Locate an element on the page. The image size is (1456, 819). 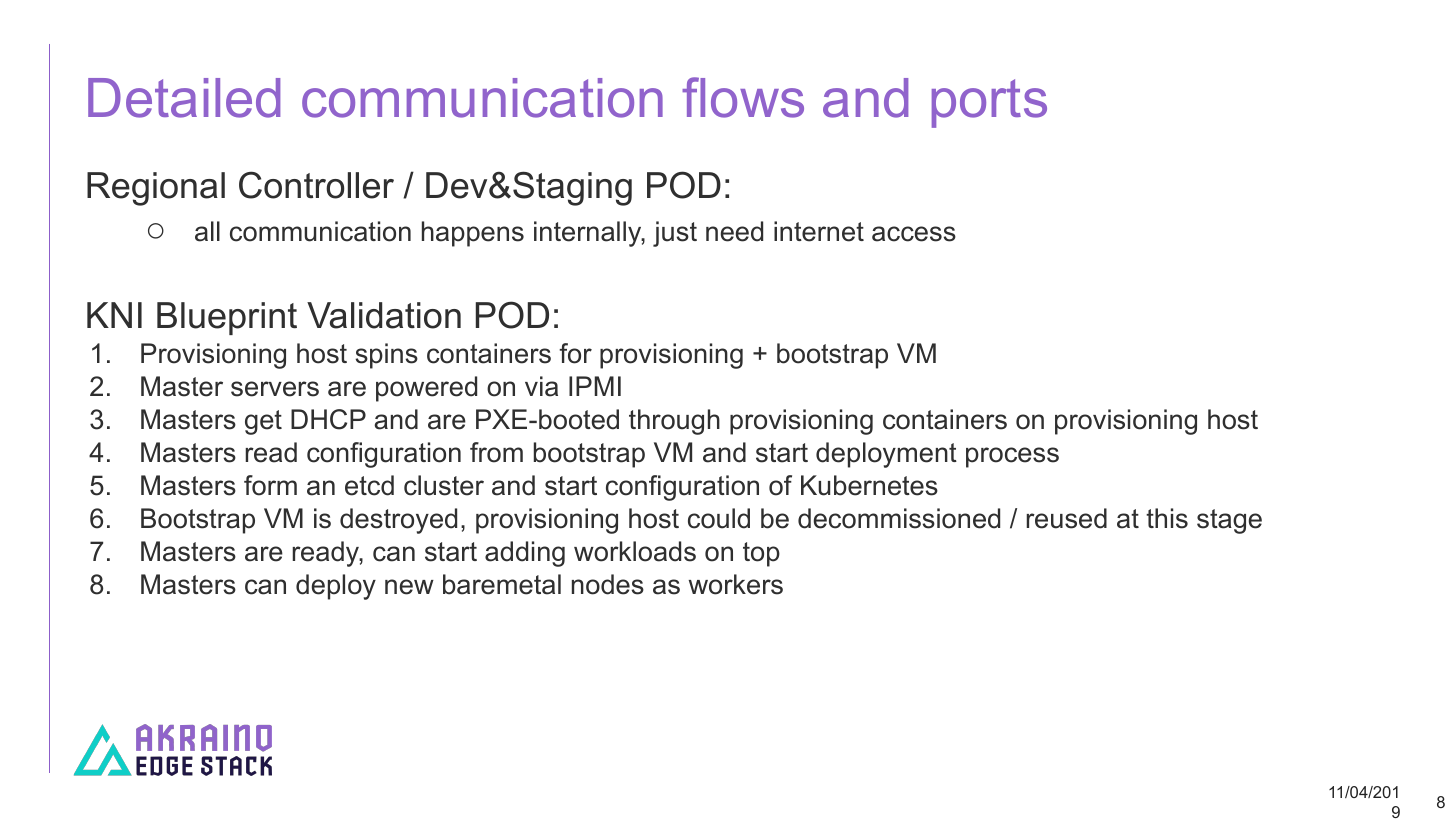
flows is located at coordinates (743, 97).
